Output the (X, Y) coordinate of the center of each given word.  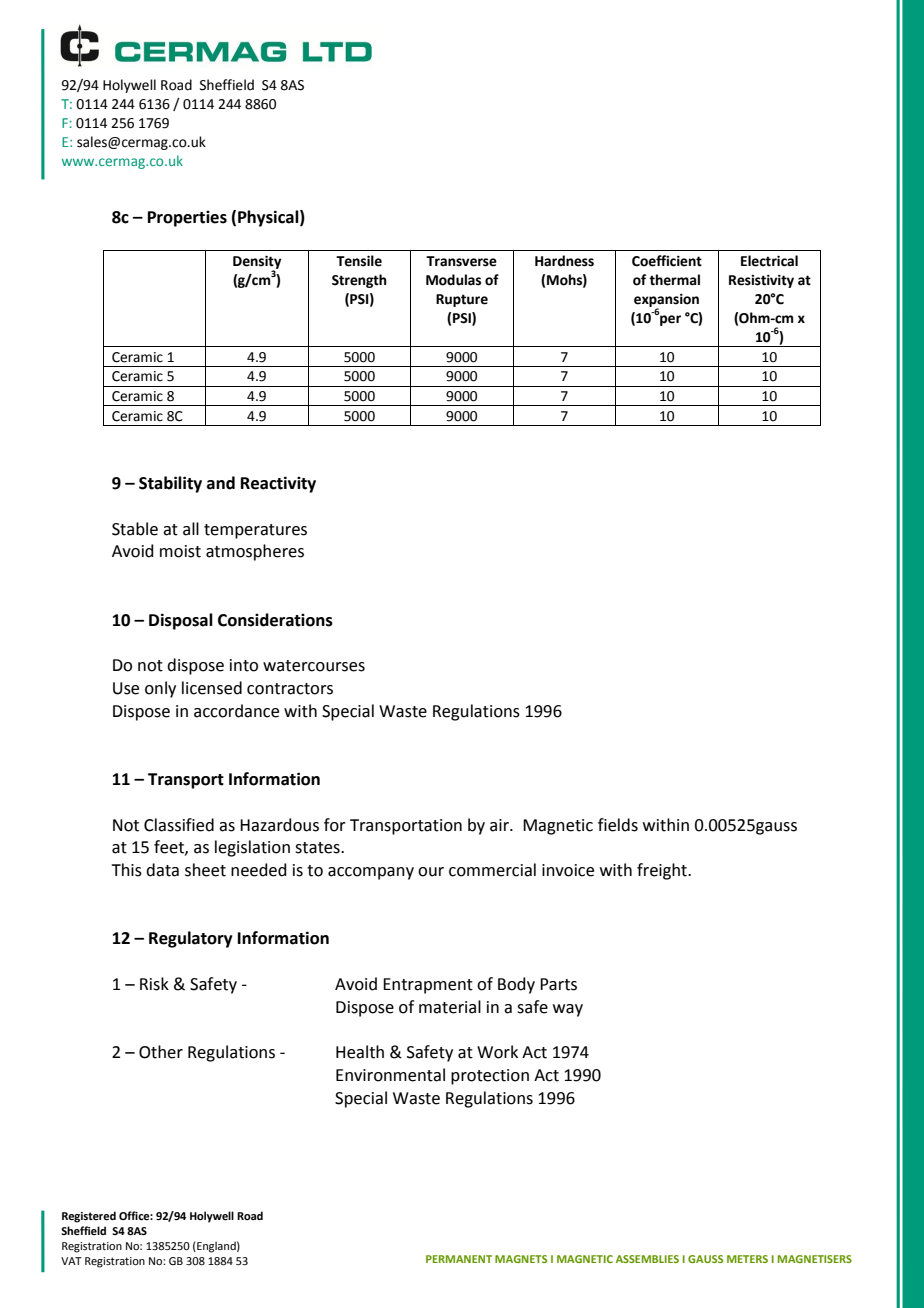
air (500, 825)
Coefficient (667, 261)
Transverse (461, 261)
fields (618, 825)
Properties (187, 219)
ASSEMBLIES (647, 1259)
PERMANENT (459, 1259)
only (160, 689)
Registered (89, 1217)
